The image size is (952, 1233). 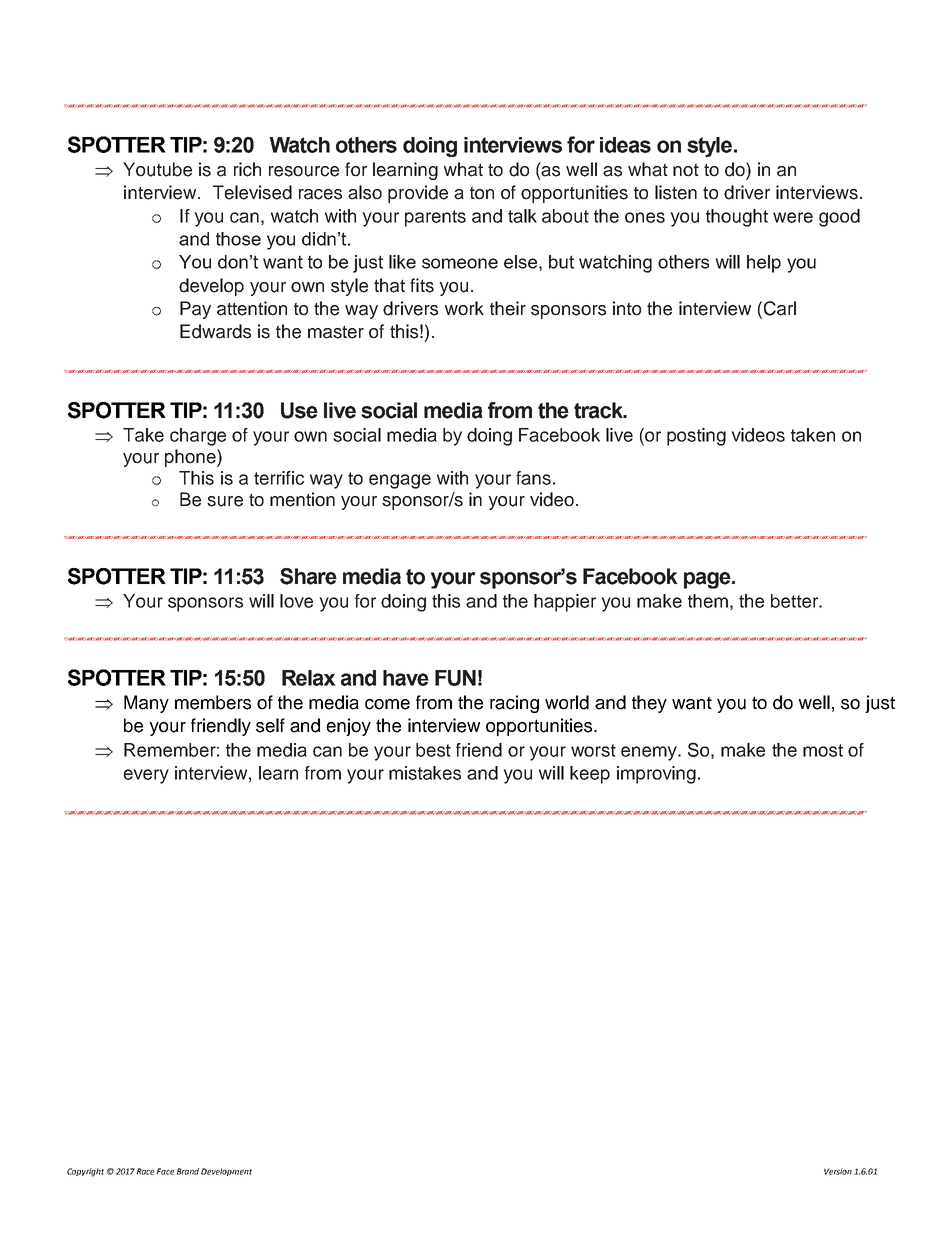 I want to click on every, so click(x=146, y=776).
